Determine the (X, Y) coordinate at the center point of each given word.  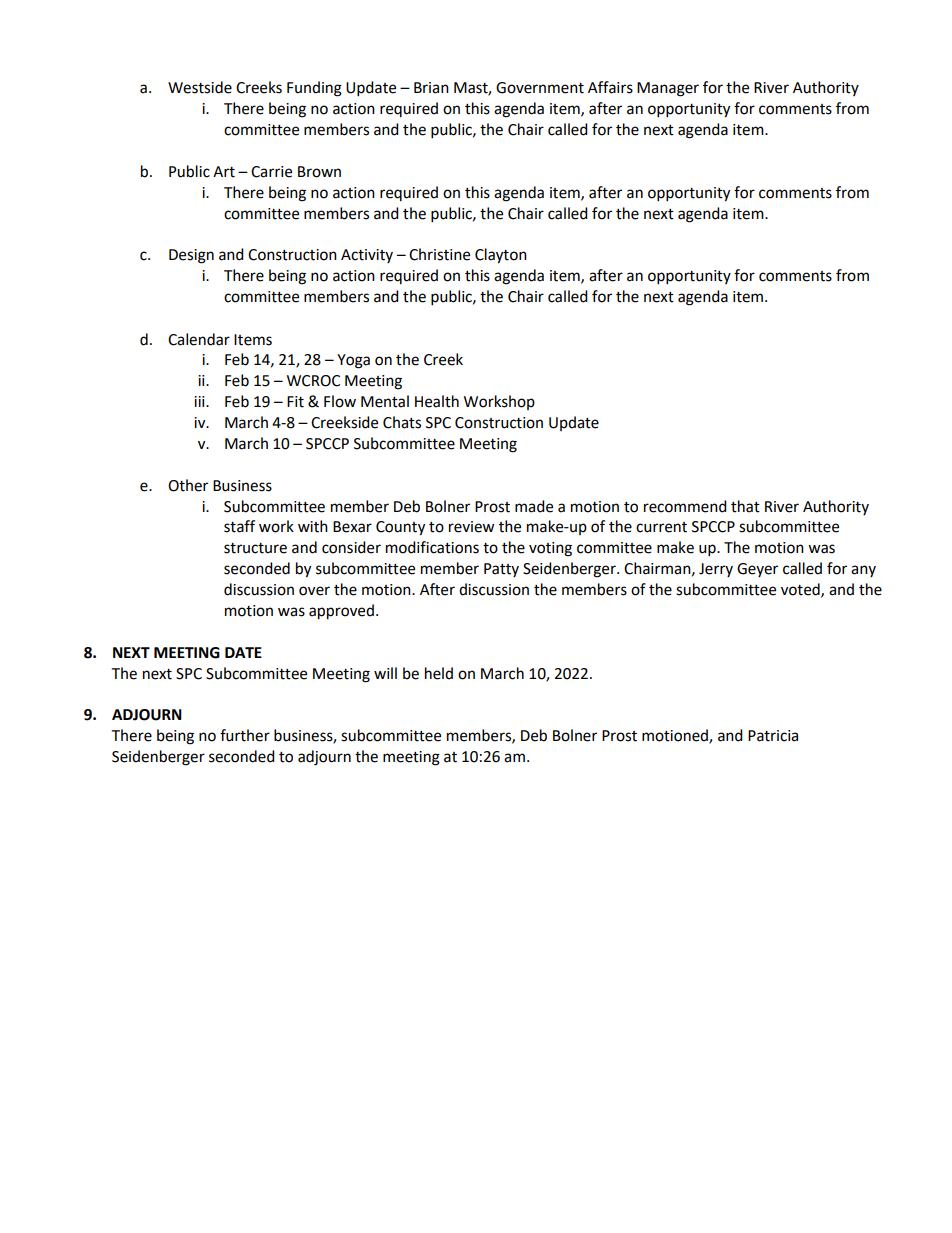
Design (191, 256)
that (745, 506)
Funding (314, 89)
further (245, 735)
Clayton (501, 256)
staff (239, 526)
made (534, 506)
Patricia (773, 736)
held (439, 673)
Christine (439, 254)
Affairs (610, 87)
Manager (668, 89)
